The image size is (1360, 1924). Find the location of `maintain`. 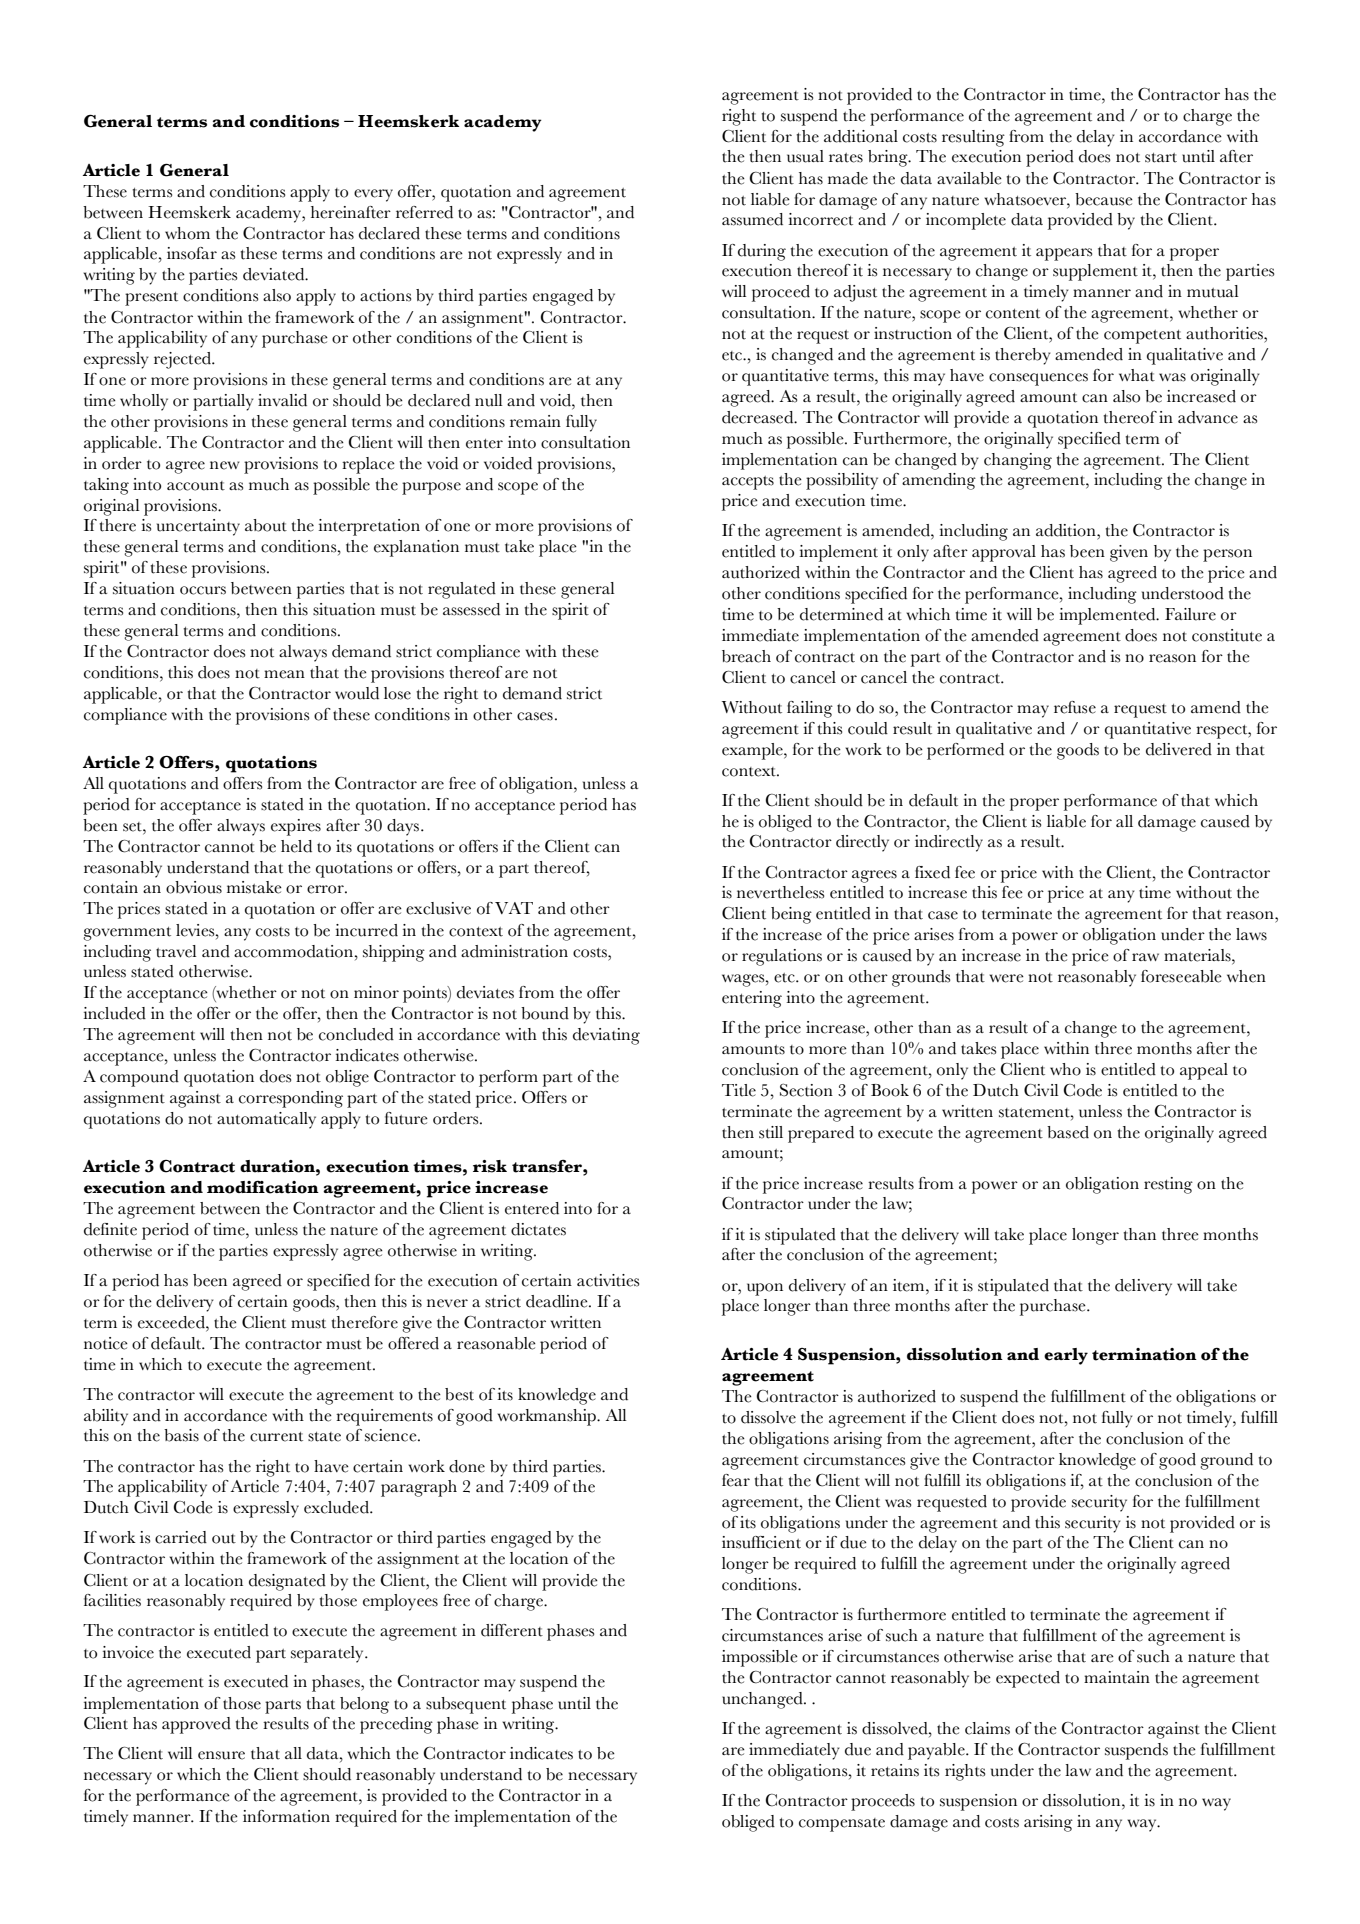

maintain is located at coordinates (1117, 1677).
